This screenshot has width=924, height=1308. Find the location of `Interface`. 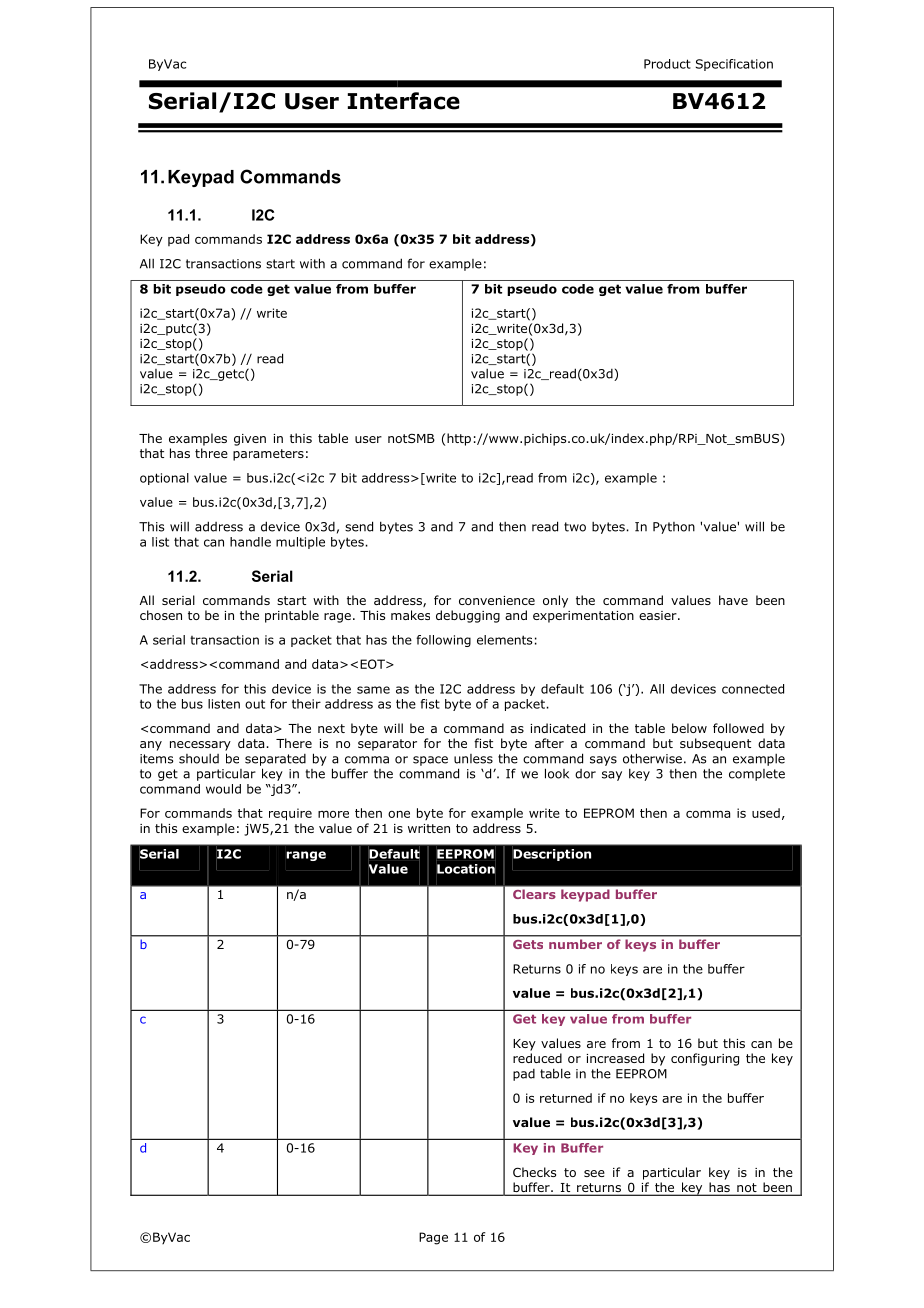

Interface is located at coordinates (404, 101).
